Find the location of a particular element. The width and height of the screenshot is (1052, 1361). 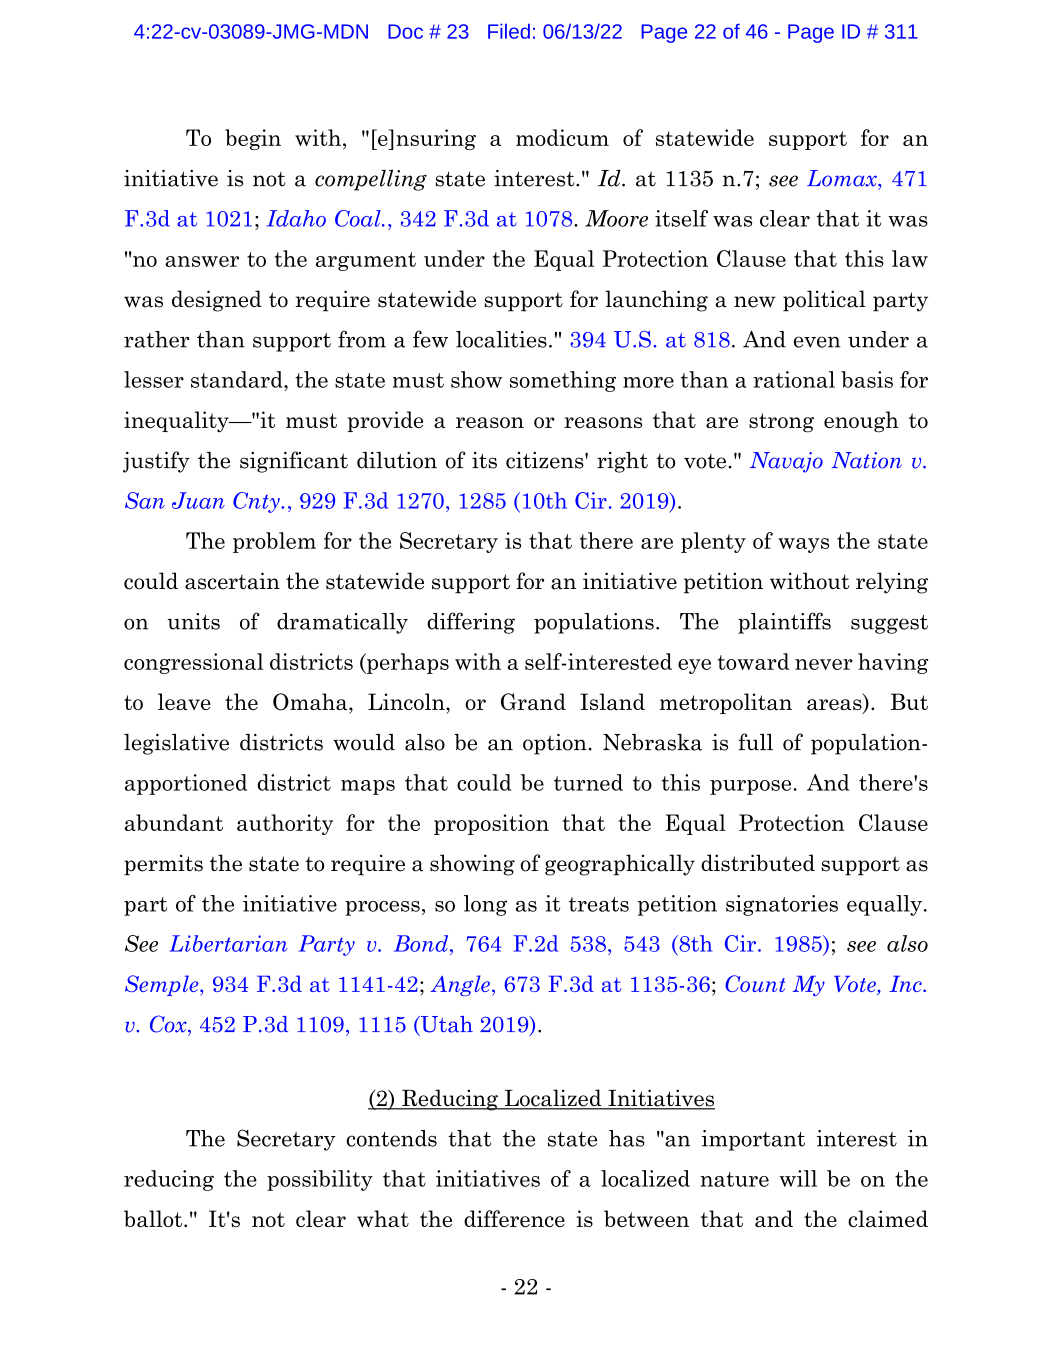

designed is located at coordinates (217, 301).
